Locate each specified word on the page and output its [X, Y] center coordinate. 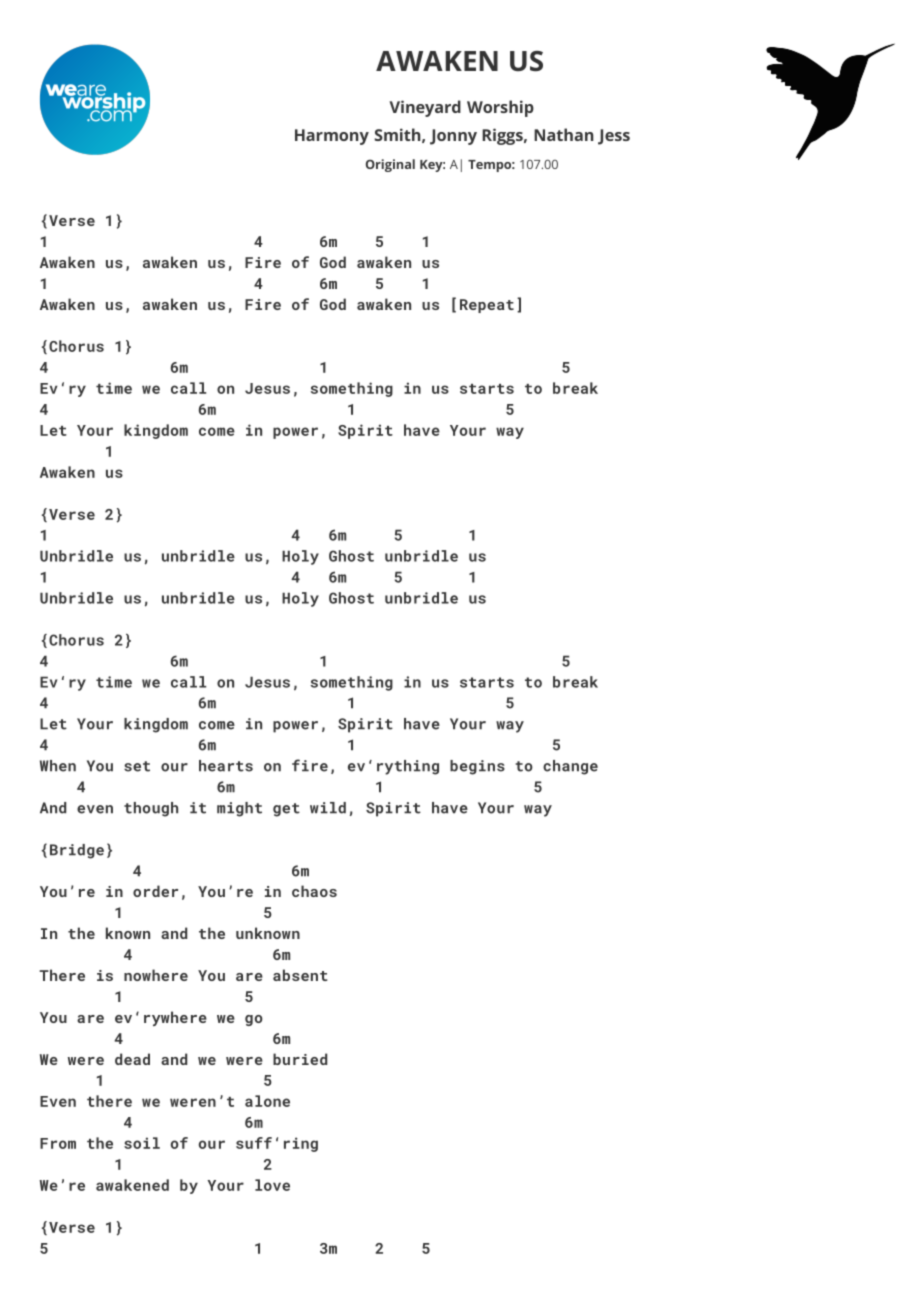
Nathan [564, 134]
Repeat [487, 306]
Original [390, 165]
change [570, 767]
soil [142, 1143]
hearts [226, 766]
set [137, 766]
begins [477, 767]
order [155, 891]
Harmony [332, 137]
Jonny [453, 137]
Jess [614, 137]
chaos [314, 891]
